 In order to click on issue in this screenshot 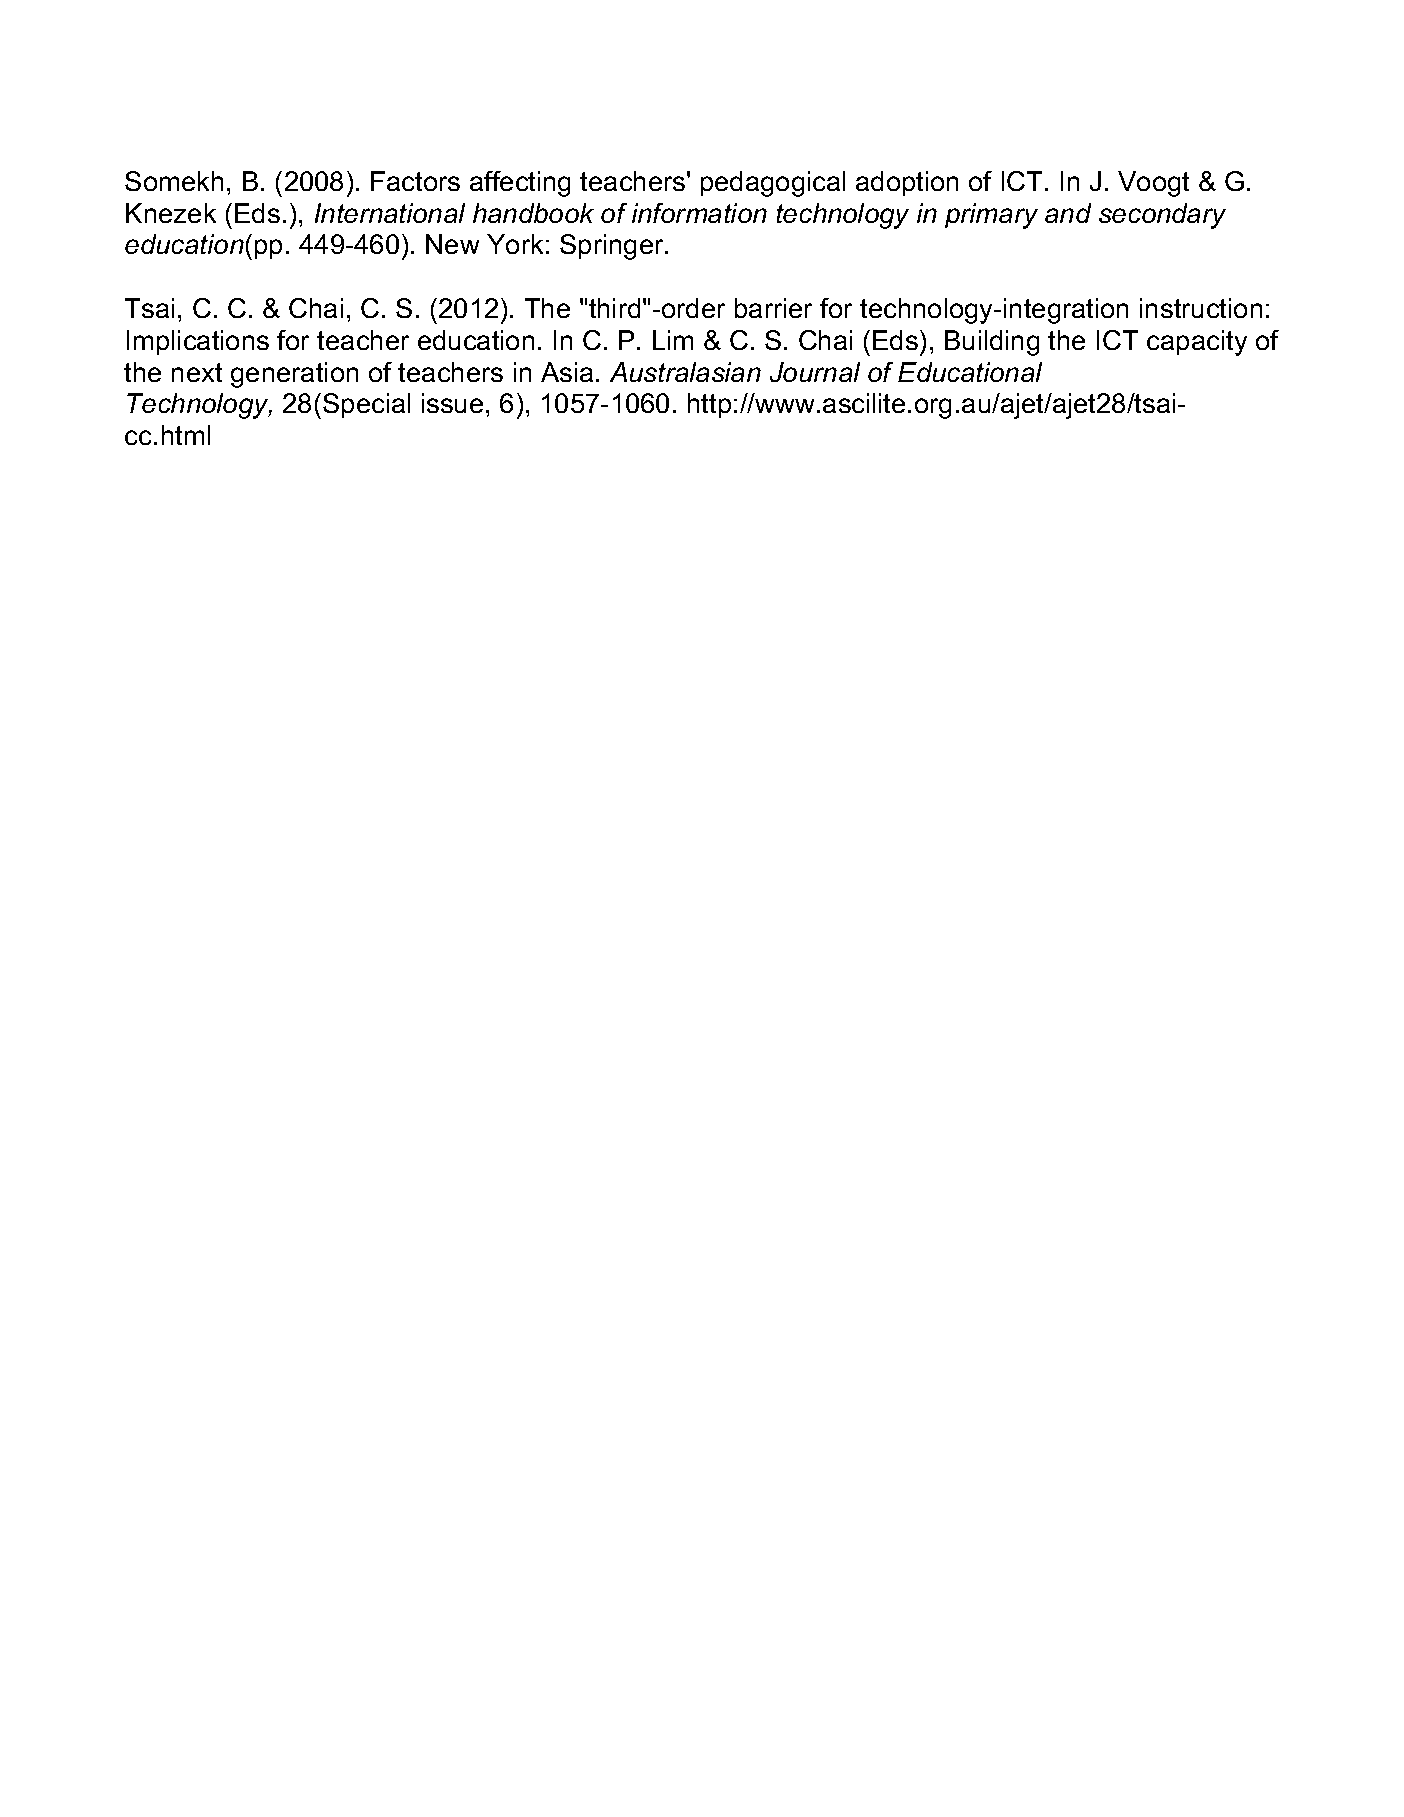, I will do `click(452, 403)`.
